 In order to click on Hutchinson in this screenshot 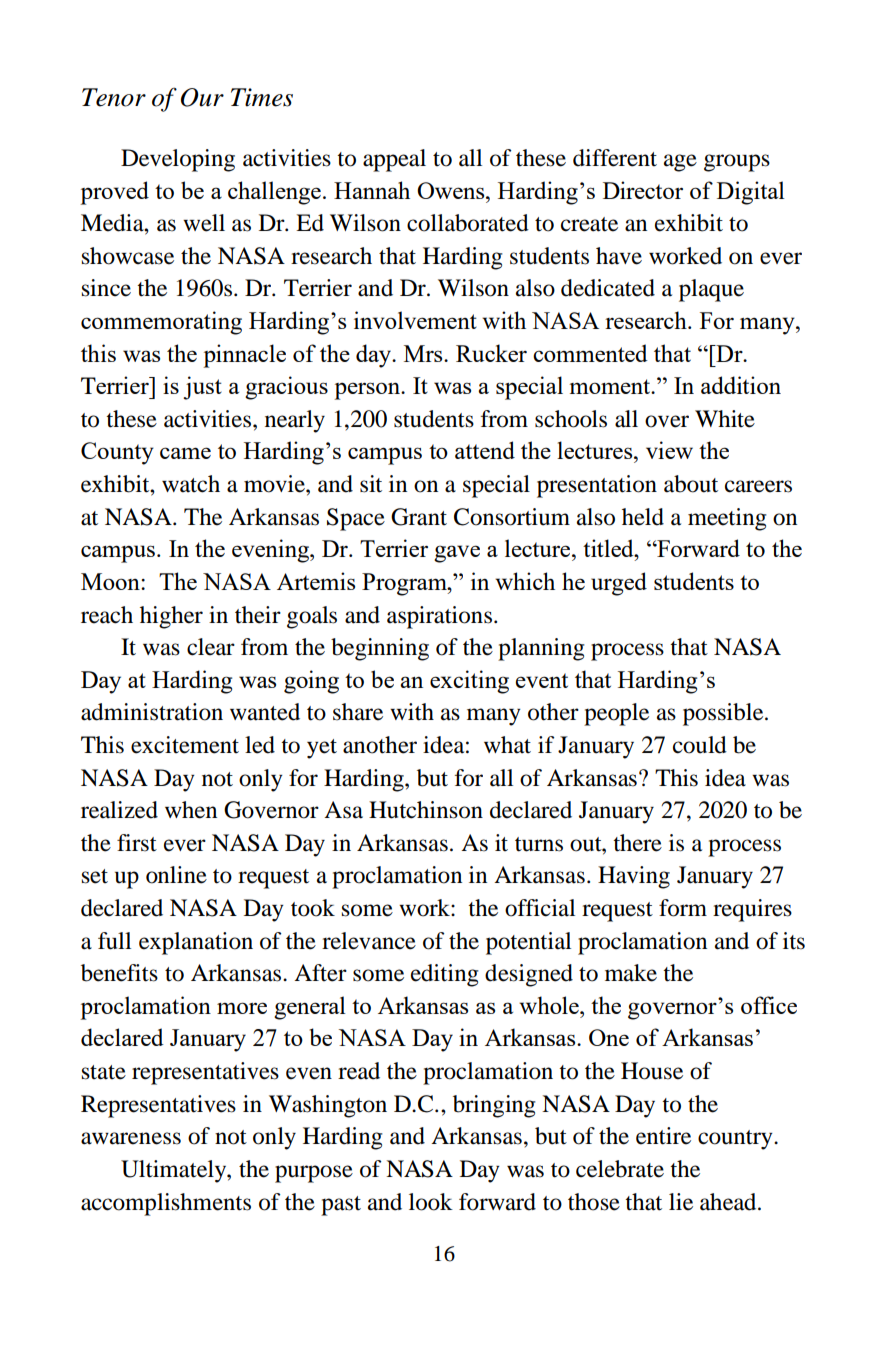, I will do `click(426, 810)`.
